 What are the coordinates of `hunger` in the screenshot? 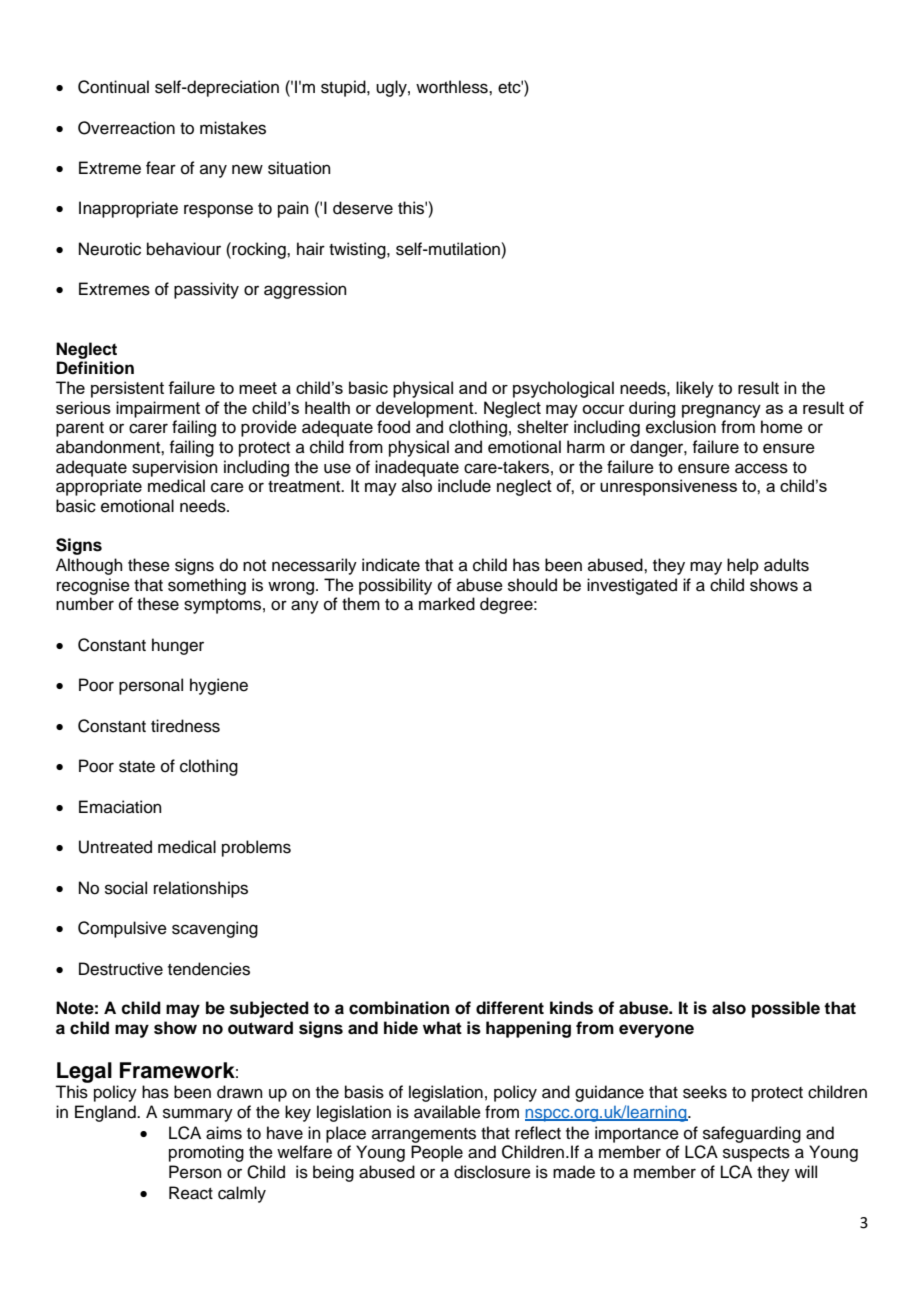 It's located at (178, 646).
